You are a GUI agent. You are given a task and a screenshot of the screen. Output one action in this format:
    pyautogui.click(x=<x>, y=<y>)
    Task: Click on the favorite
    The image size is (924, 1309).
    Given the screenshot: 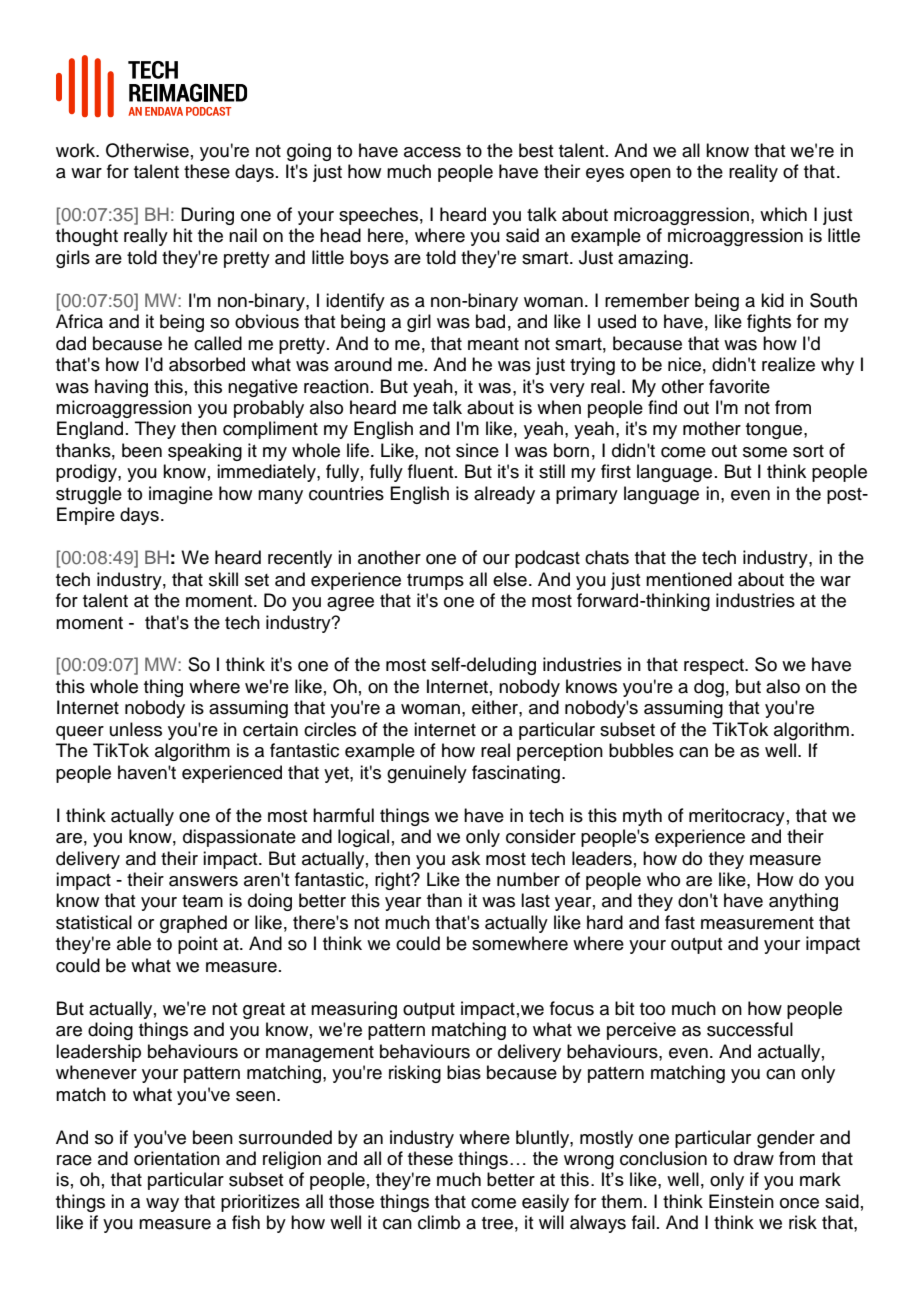 What is the action you would take?
    pyautogui.click(x=739, y=386)
